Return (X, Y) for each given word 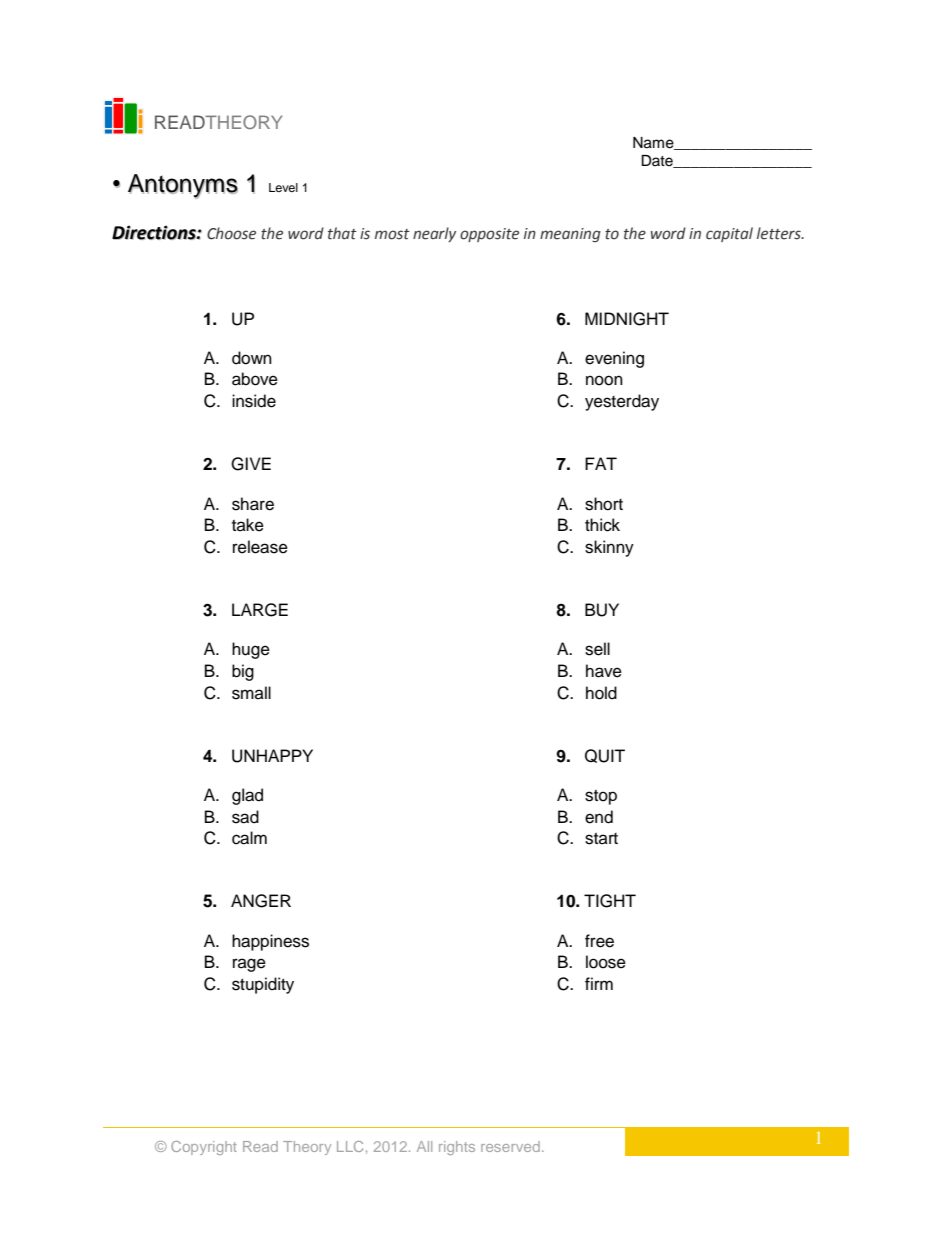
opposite (489, 235)
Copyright (204, 1148)
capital (729, 234)
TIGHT (610, 901)
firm (599, 983)
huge (251, 650)
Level (283, 187)
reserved (510, 1146)
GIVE (251, 464)
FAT (601, 463)
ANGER (261, 901)
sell (597, 649)
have (604, 671)
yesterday (622, 402)
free (599, 941)
